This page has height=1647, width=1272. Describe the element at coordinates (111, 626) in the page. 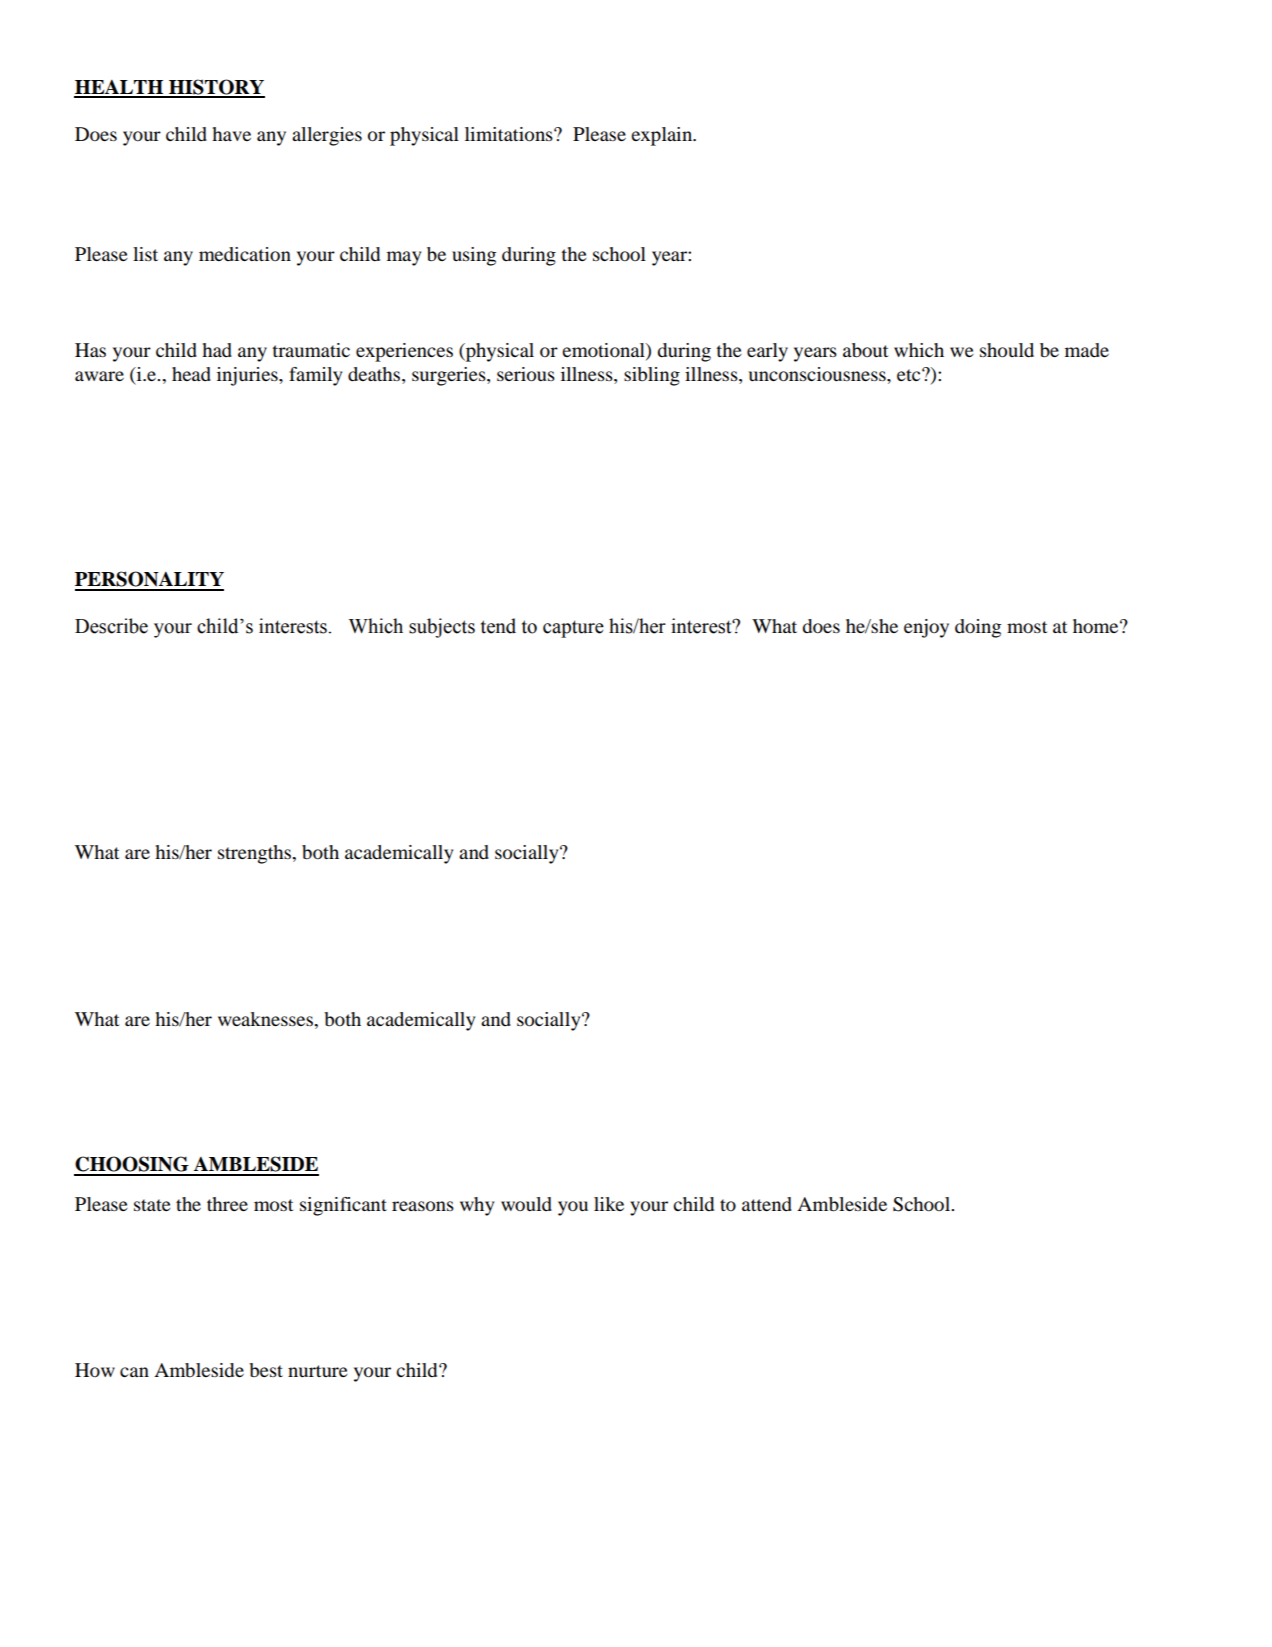

I see `Describe` at that location.
